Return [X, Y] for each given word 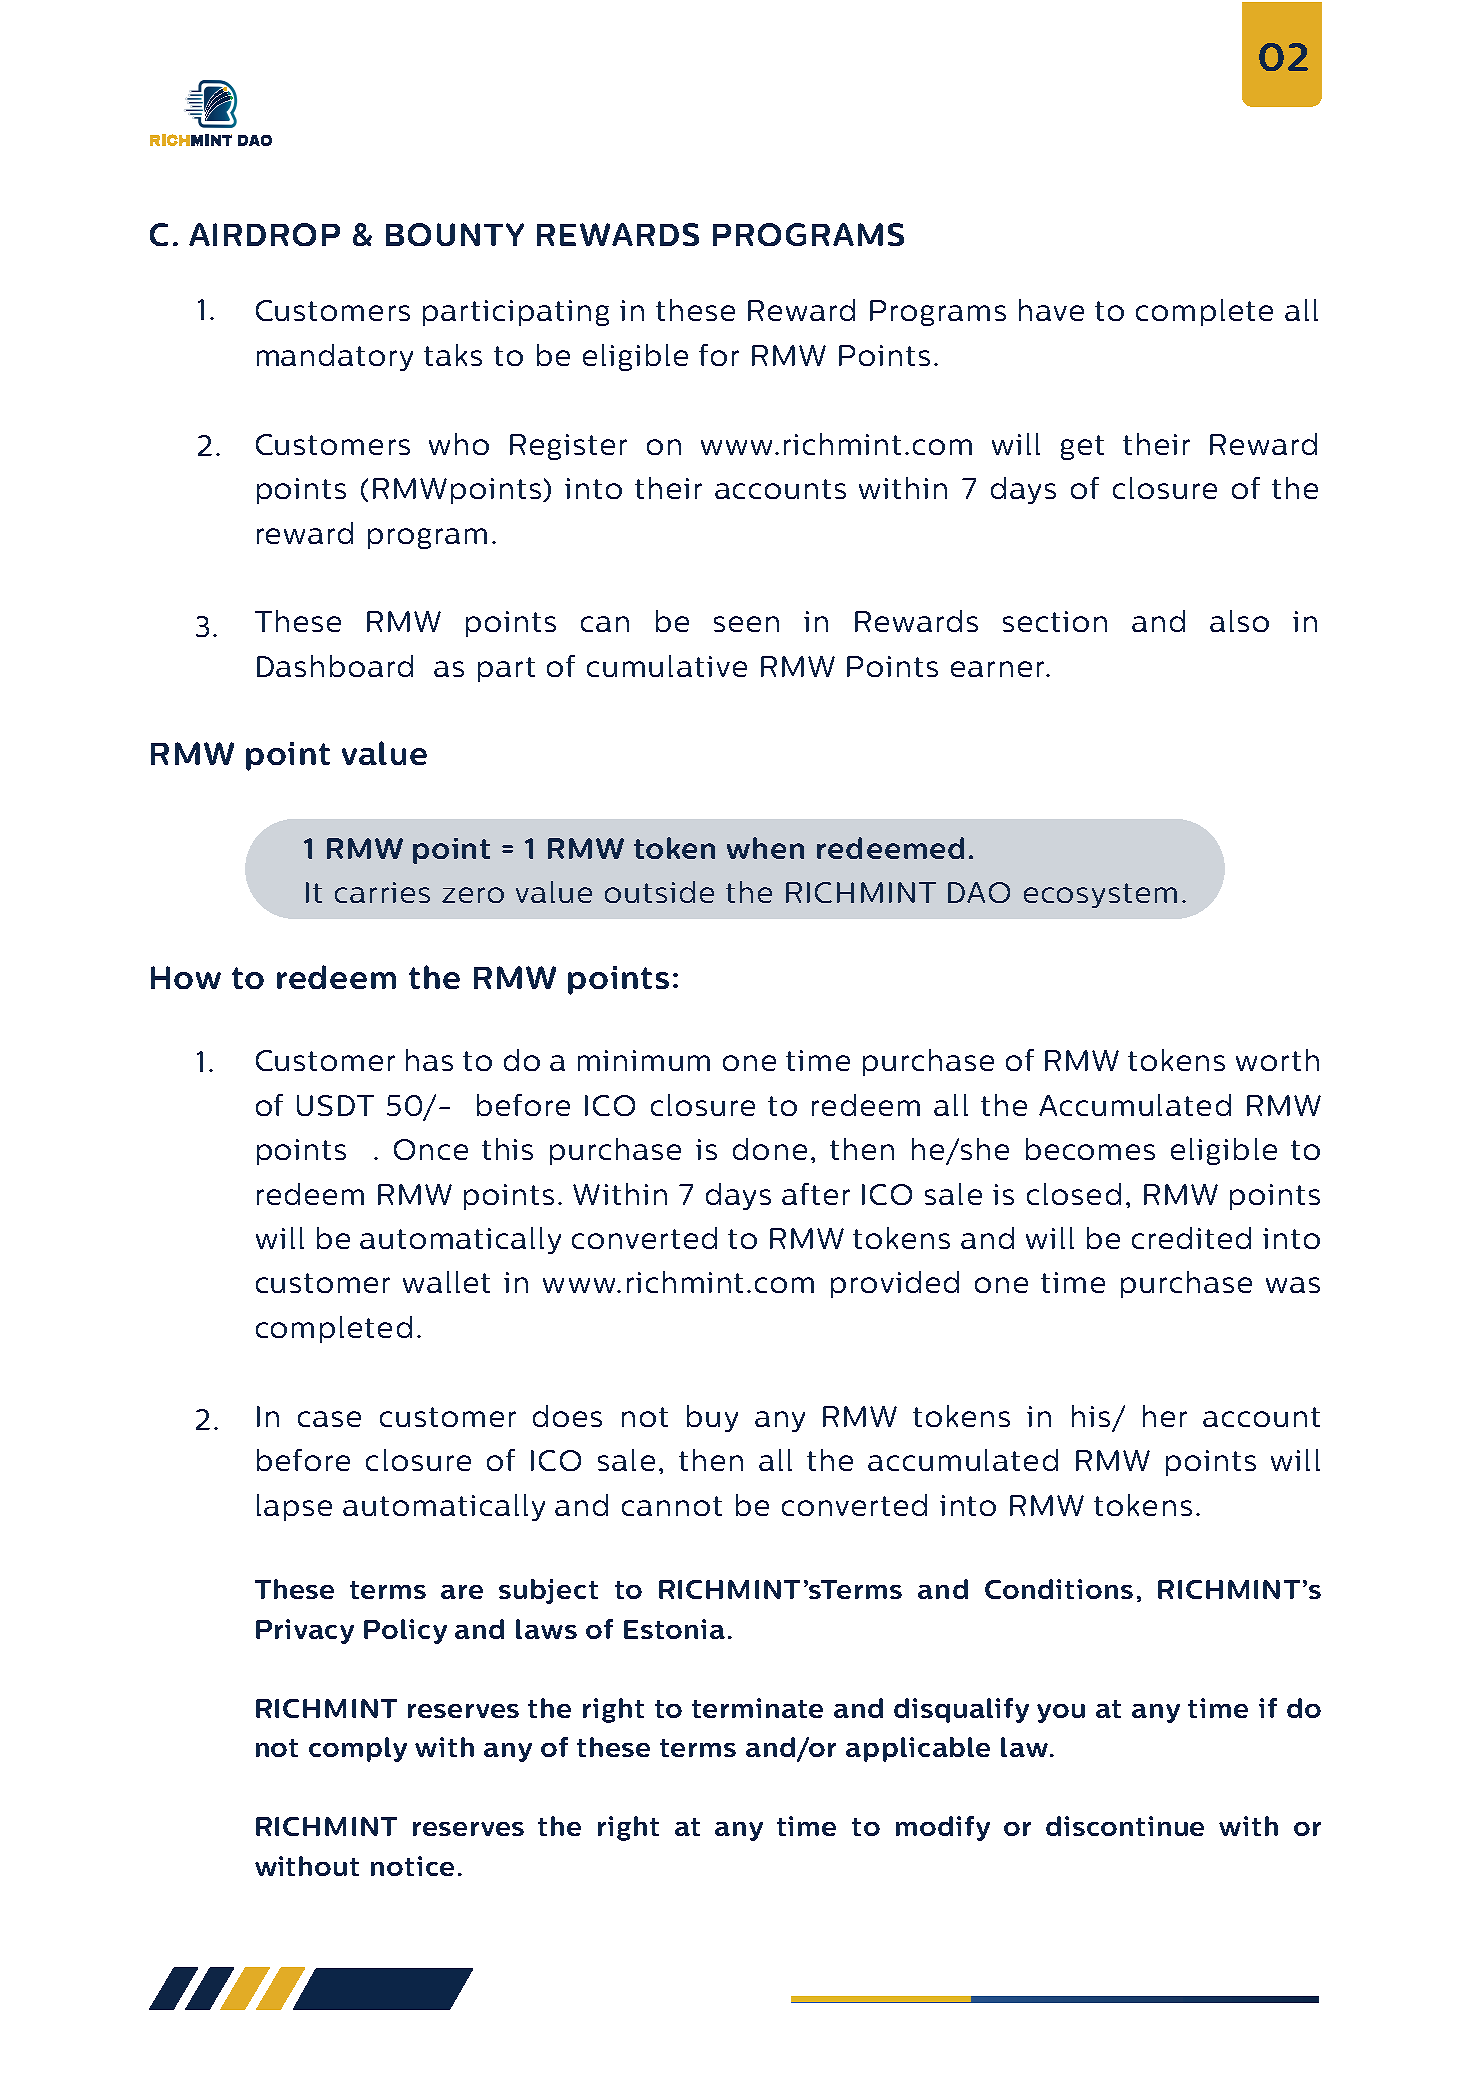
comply [358, 1749]
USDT [335, 1105]
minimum [644, 1060]
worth [1277, 1060]
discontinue [1125, 1826]
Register [568, 447]
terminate [757, 1708]
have [1051, 310]
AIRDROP [264, 234]
